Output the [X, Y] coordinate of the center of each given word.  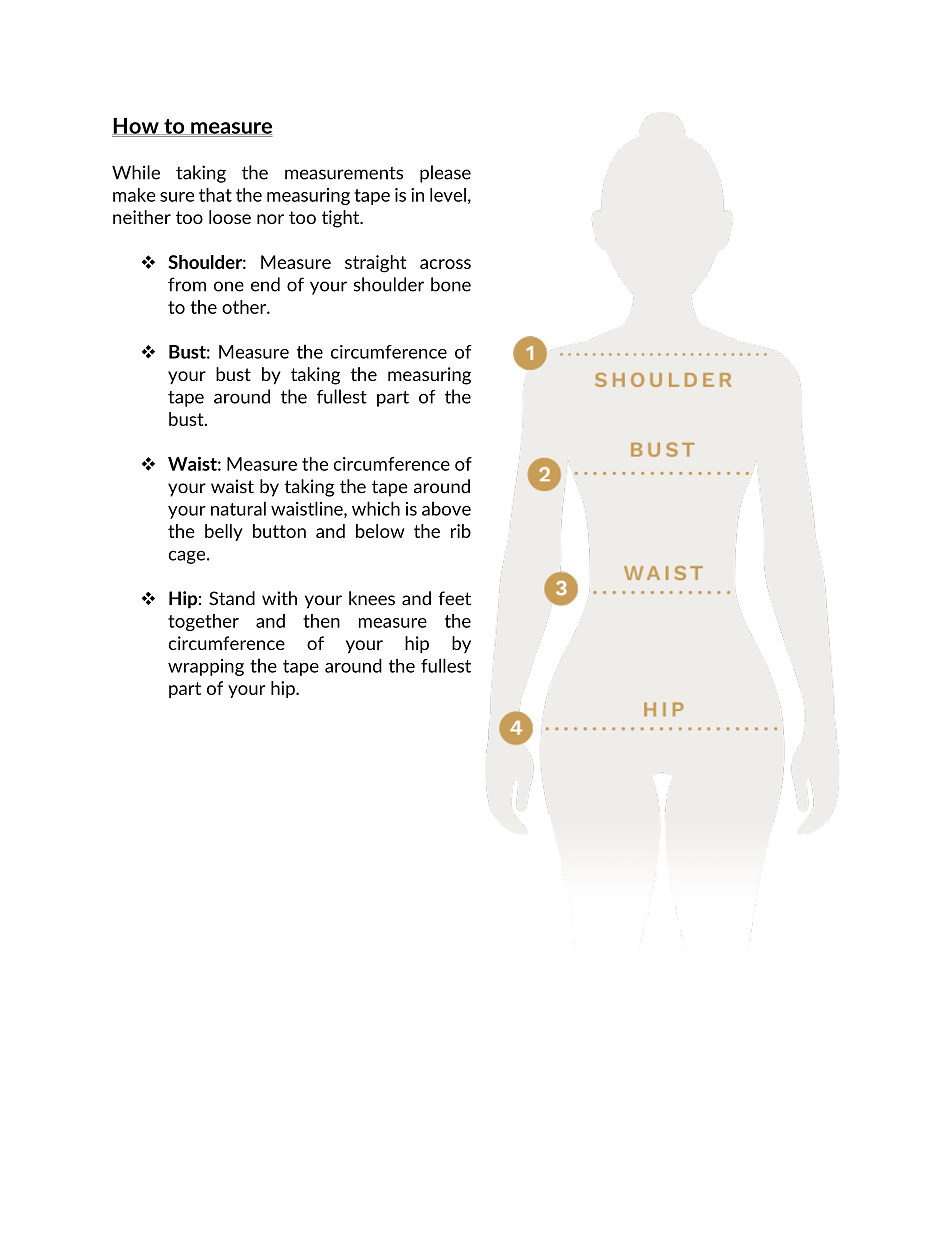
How [136, 126]
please [445, 174]
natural [238, 508]
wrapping [206, 667]
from [187, 284]
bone [451, 284]
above [446, 508]
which [376, 508]
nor [270, 219]
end [265, 284]
